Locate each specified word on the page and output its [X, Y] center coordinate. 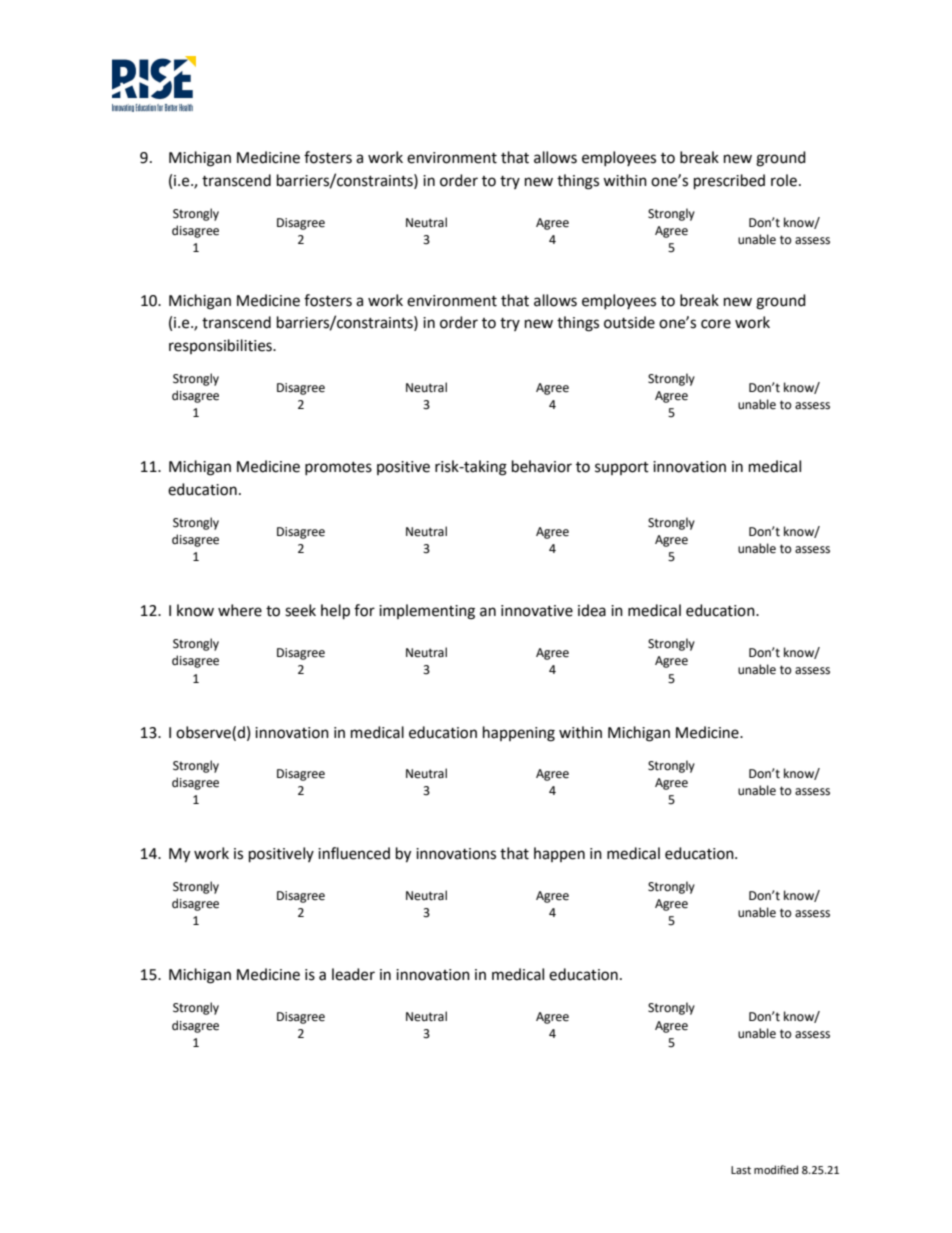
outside [629, 322]
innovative [537, 611]
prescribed [729, 182]
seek [300, 610]
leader [353, 974]
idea [592, 610]
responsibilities [221, 346]
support [622, 468]
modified [776, 1170]
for [364, 610]
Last [741, 1170]
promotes [338, 468]
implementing [427, 612]
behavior [542, 466]
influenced [354, 853]
